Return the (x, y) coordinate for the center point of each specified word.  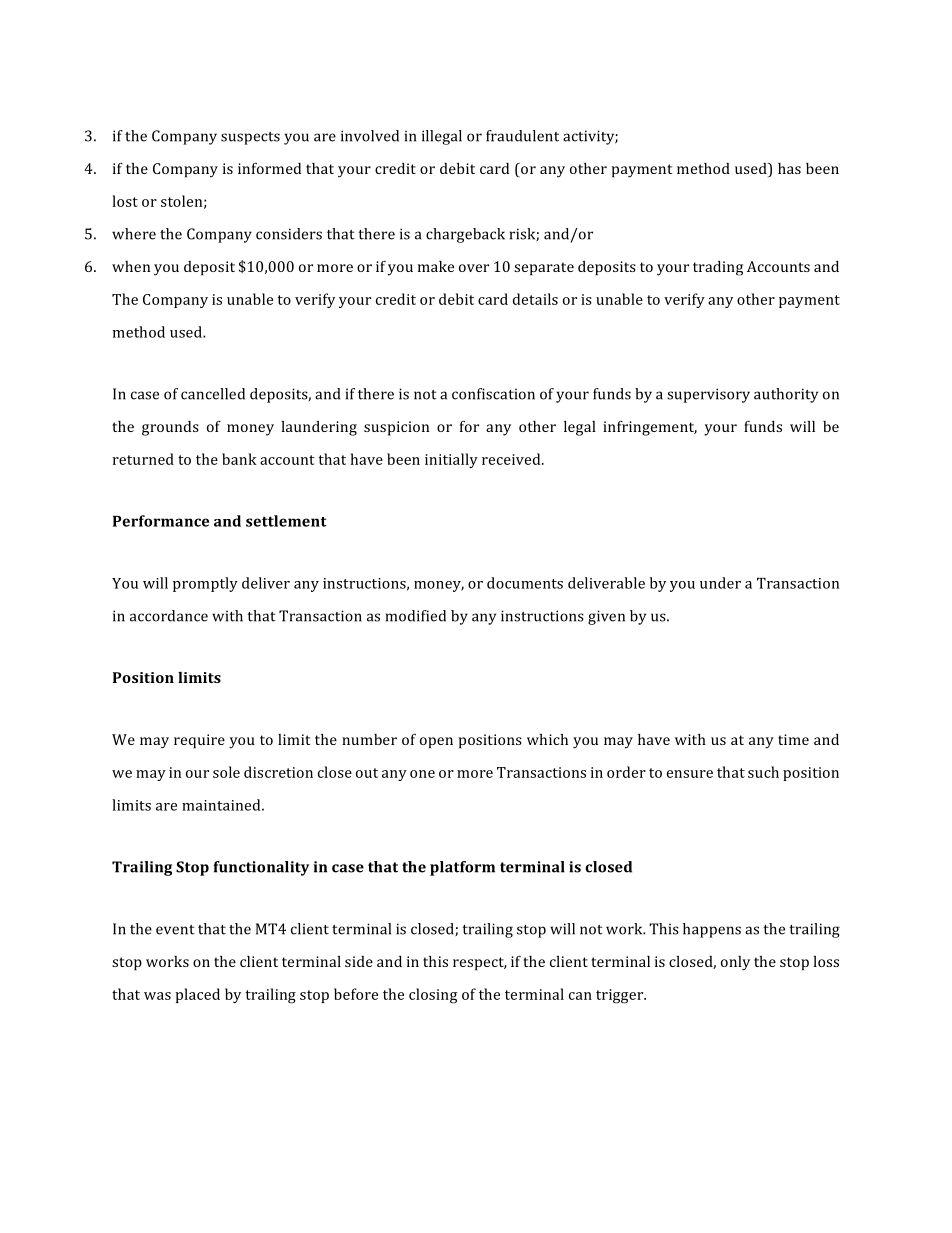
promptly (205, 584)
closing (433, 996)
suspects (250, 138)
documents (525, 583)
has (789, 168)
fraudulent (522, 136)
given (606, 617)
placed (197, 995)
